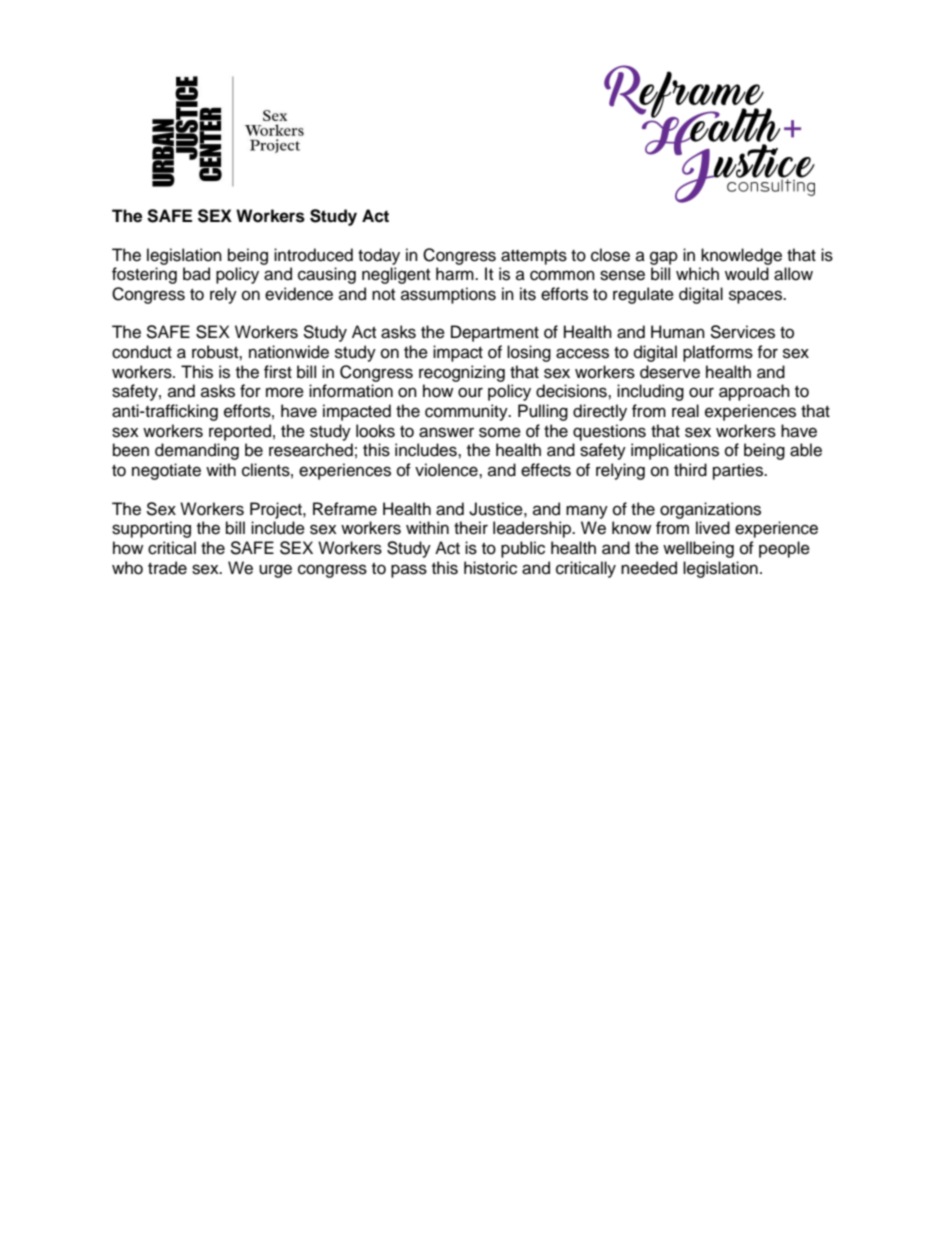  I want to click on community, so click(467, 412).
